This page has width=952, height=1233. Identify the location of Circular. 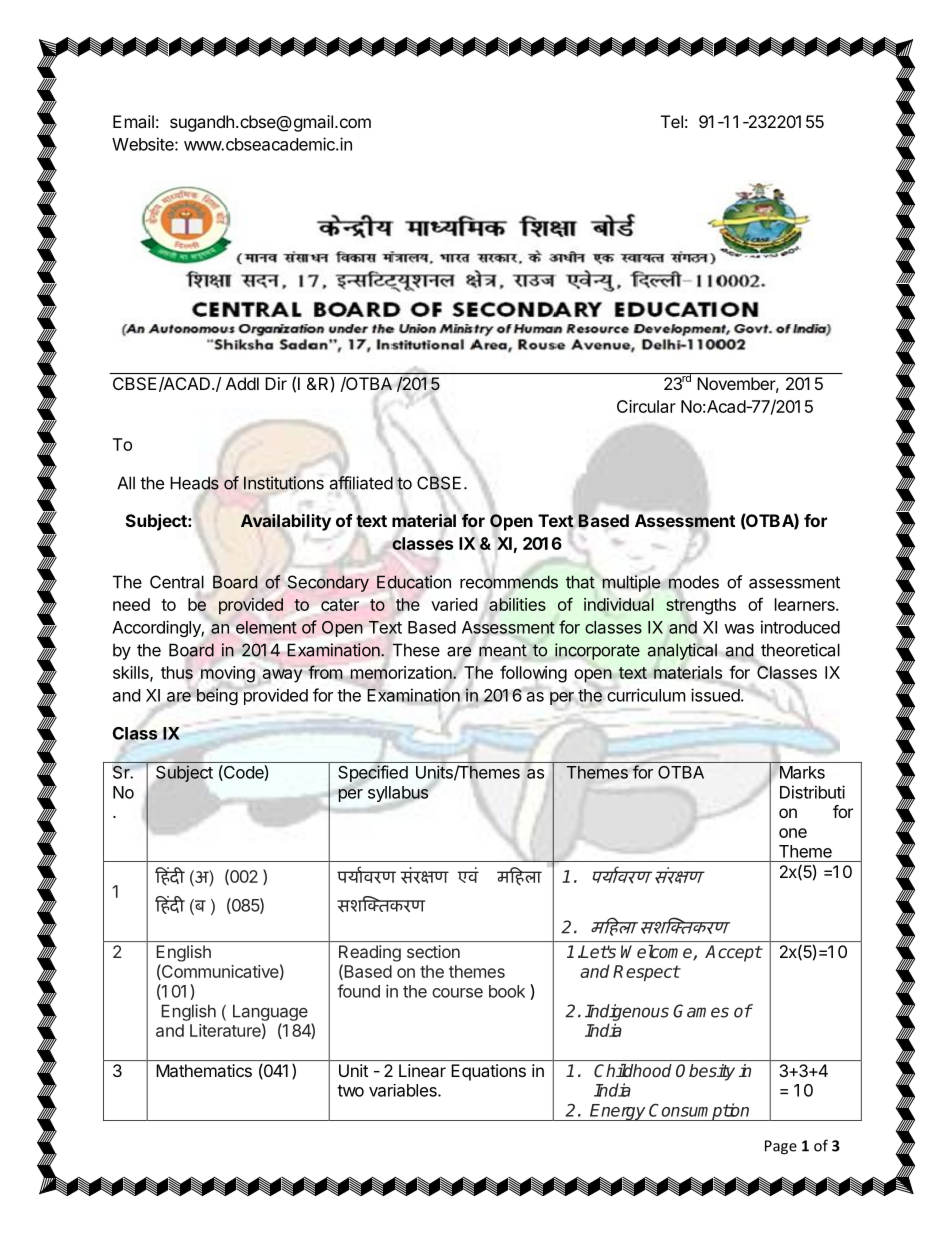
(646, 406).
